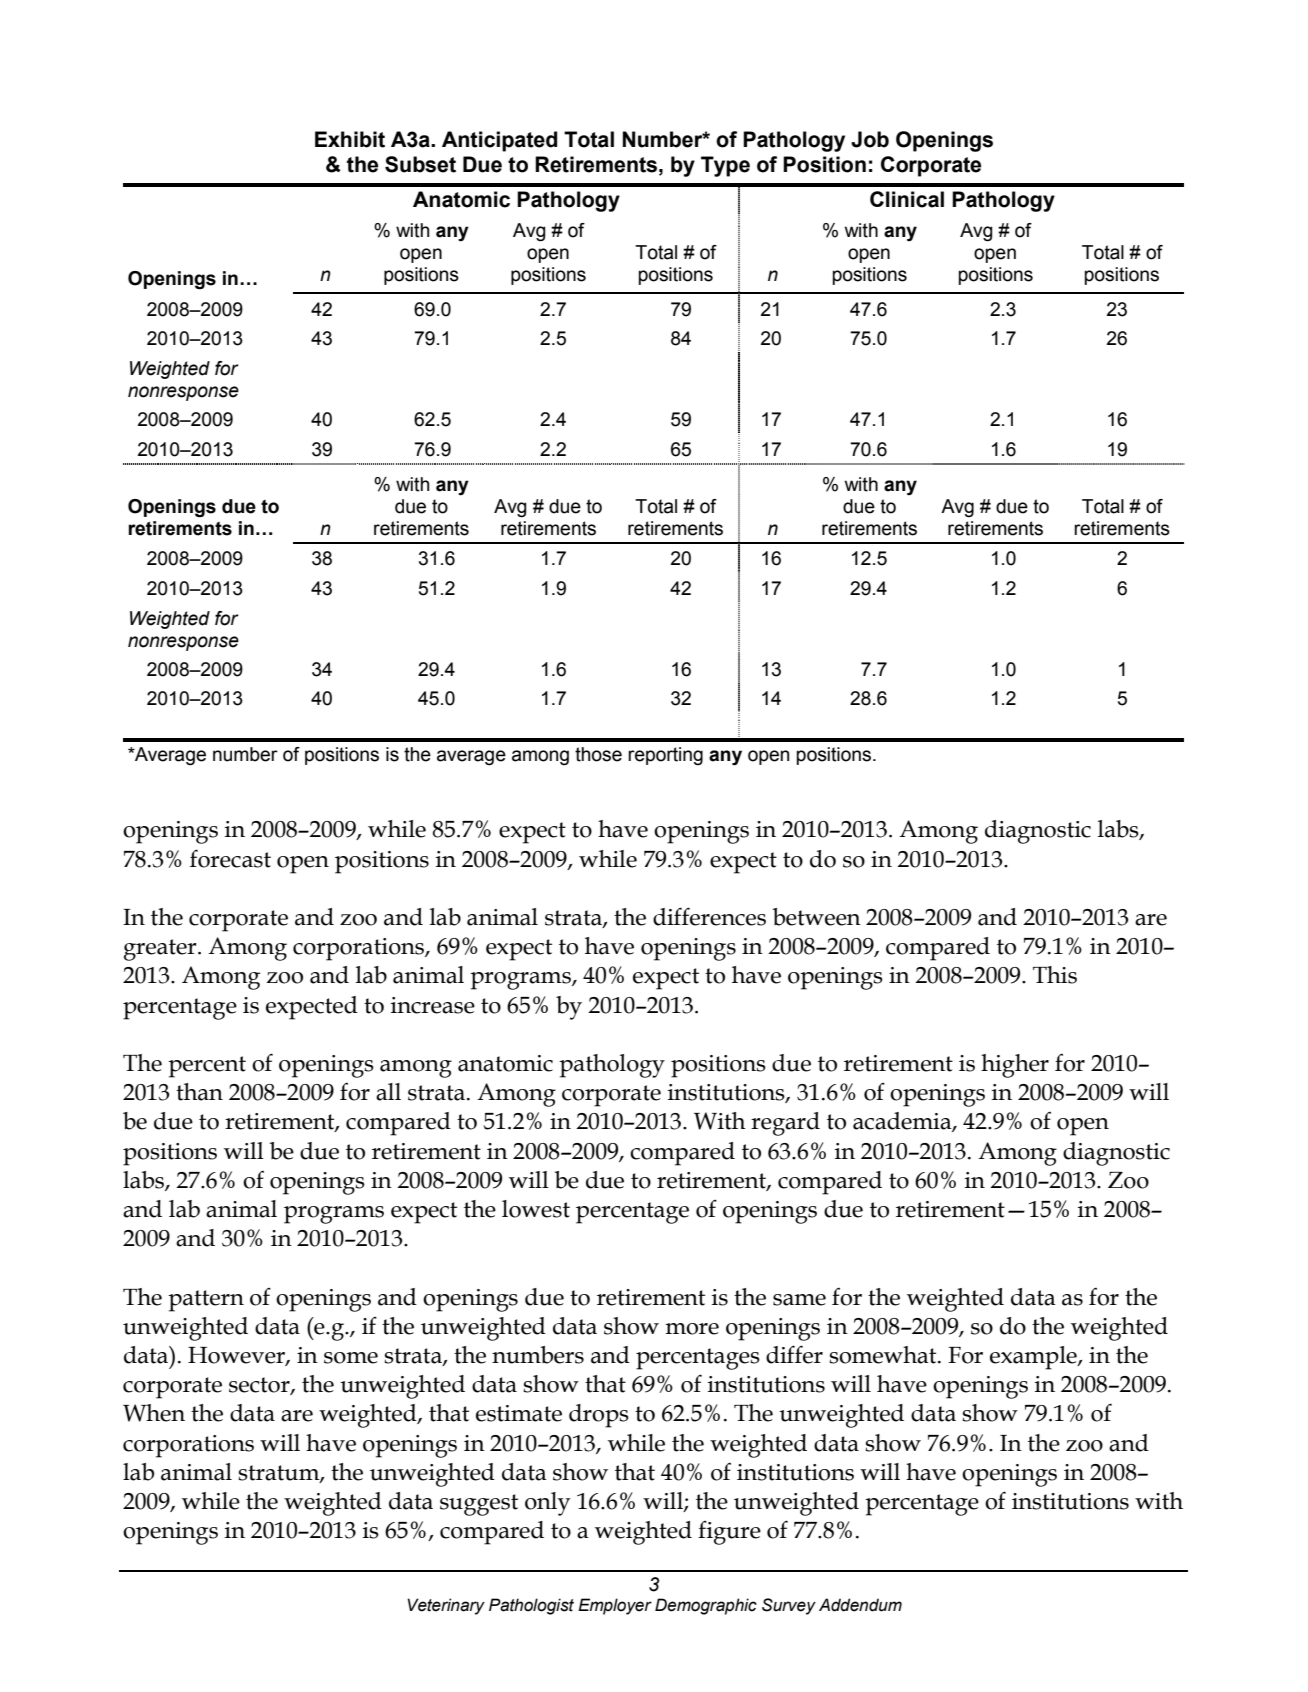 The height and width of the page is (1692, 1308). I want to click on Veterinary, so click(446, 1606).
